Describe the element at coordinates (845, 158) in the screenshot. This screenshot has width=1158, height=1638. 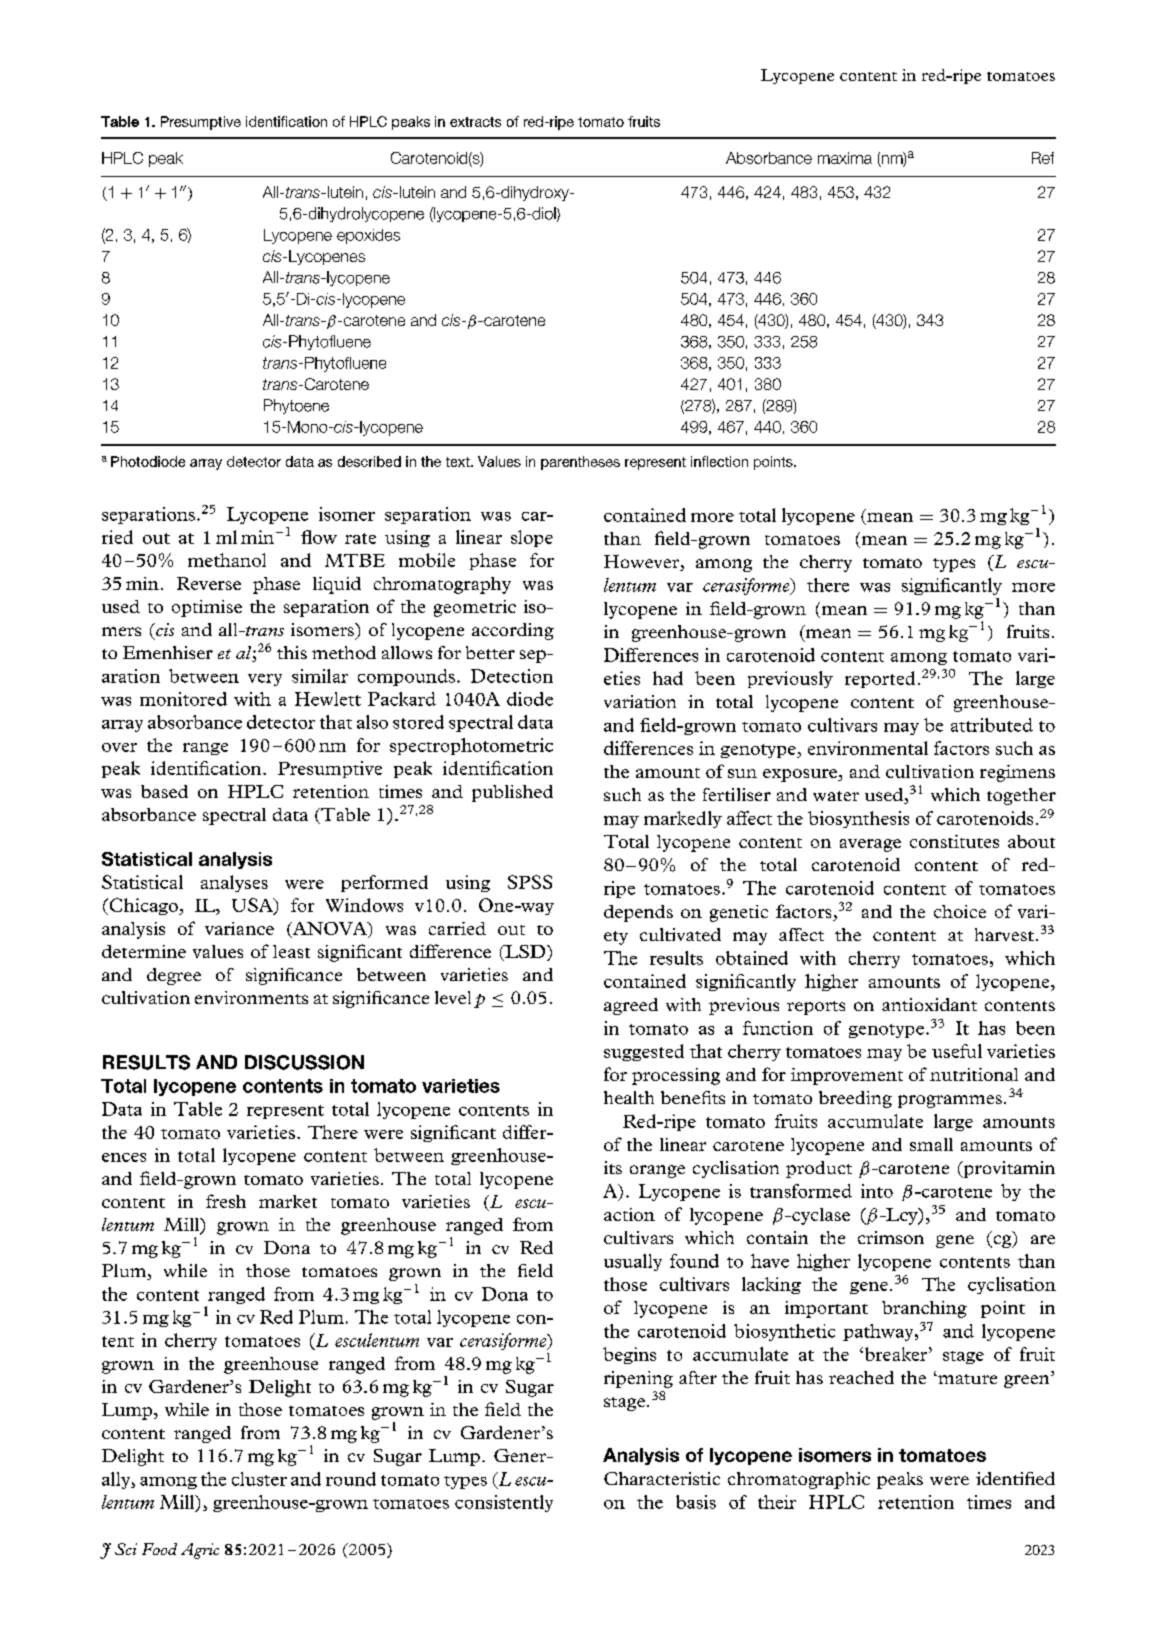
I see `maxima` at that location.
